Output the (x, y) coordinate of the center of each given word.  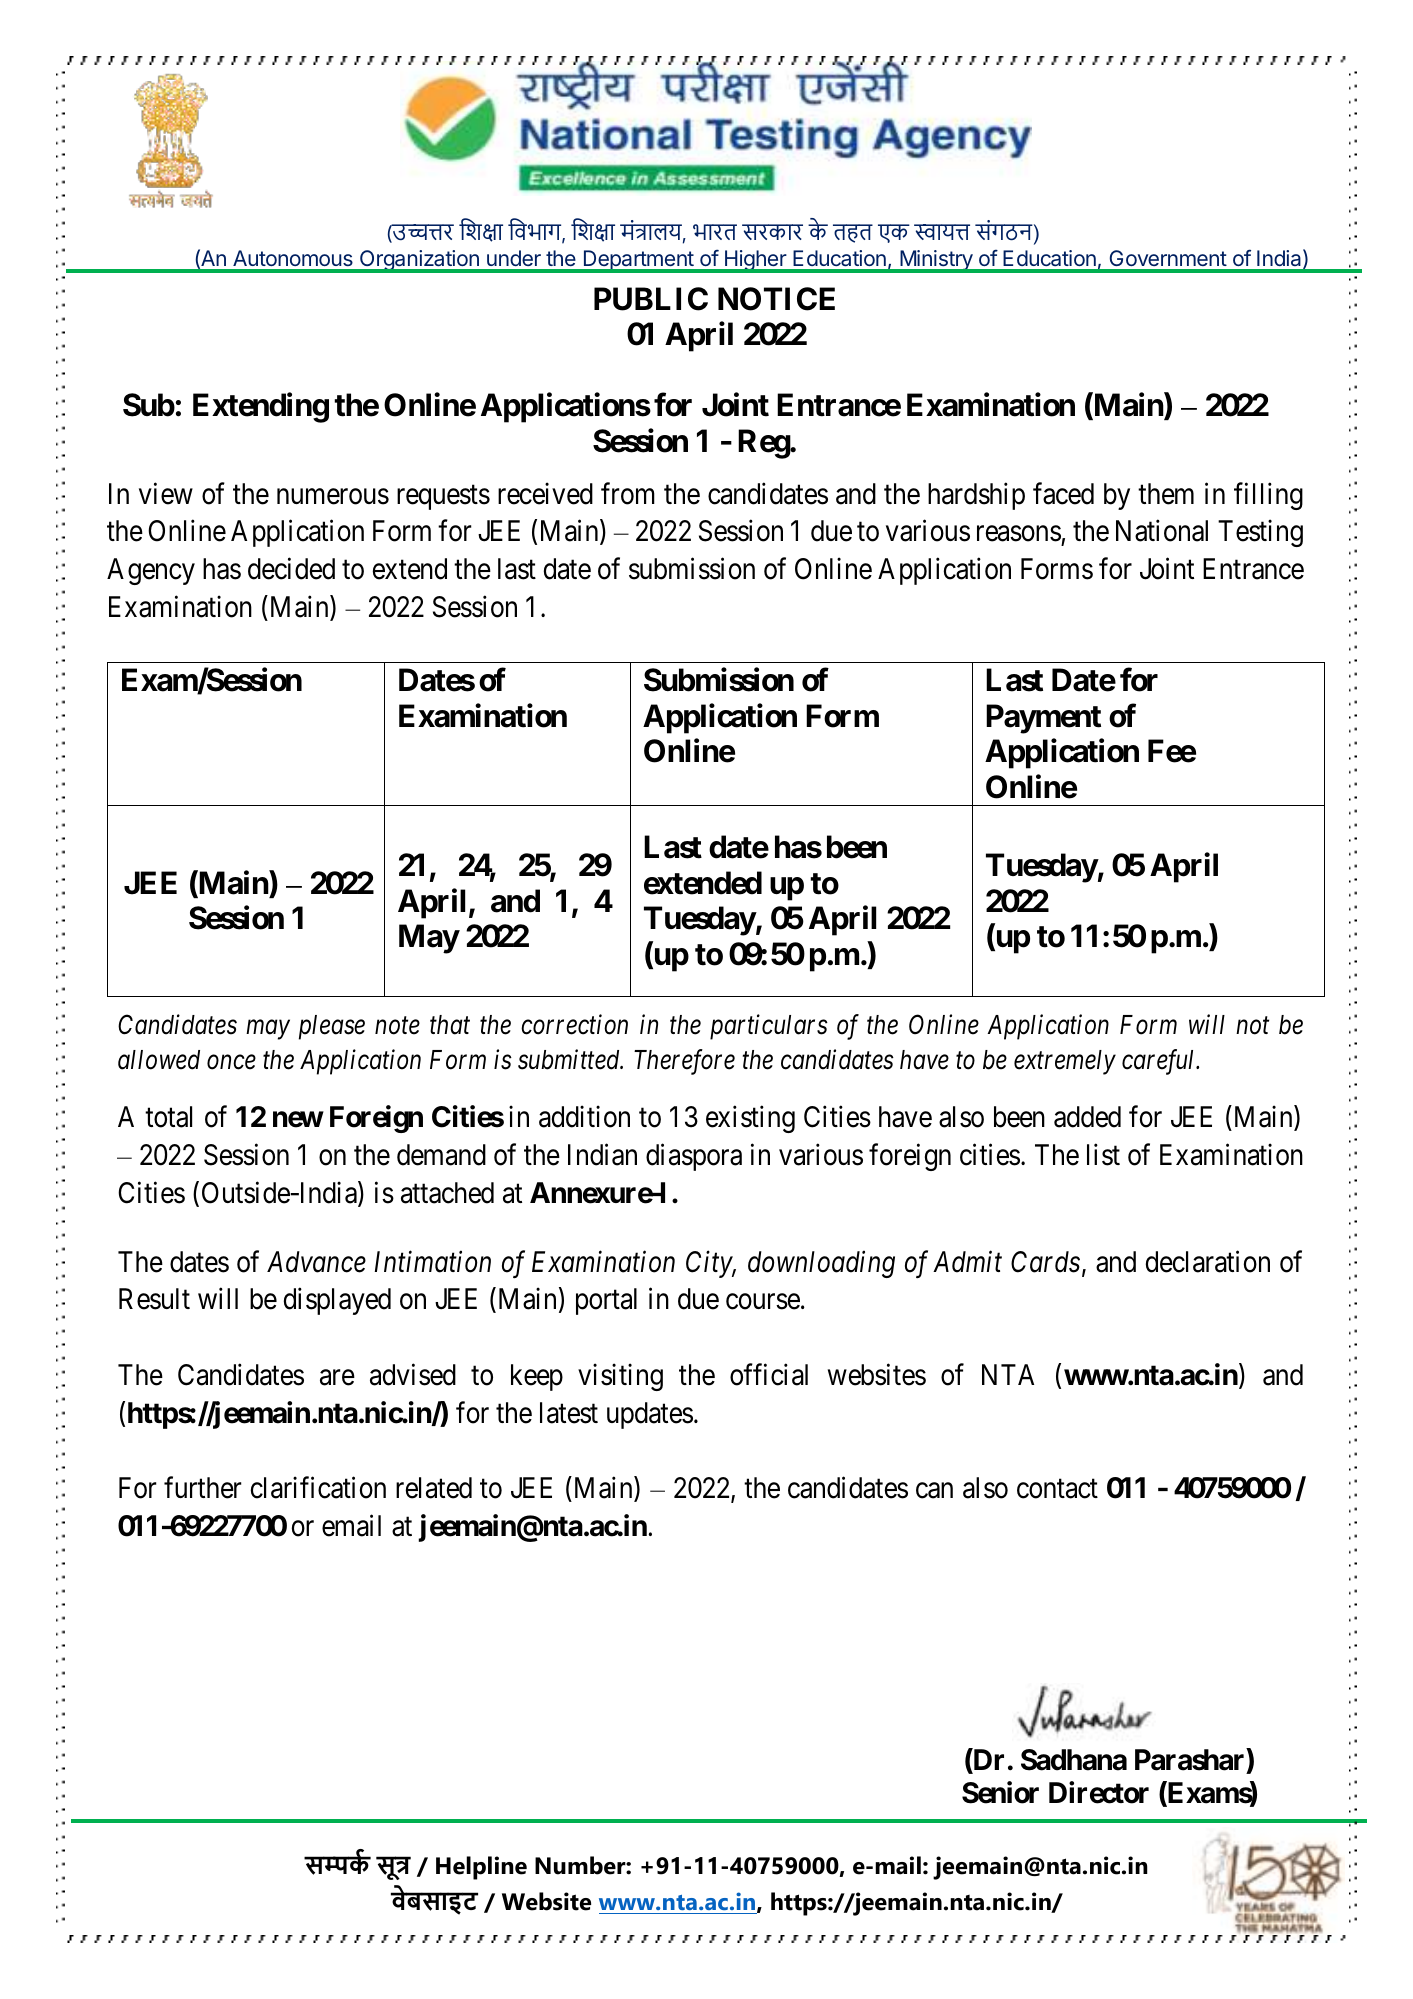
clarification (318, 1488)
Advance (316, 1262)
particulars (769, 1027)
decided (291, 568)
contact (1057, 1489)
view (166, 493)
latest (569, 1413)
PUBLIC (651, 299)
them (1166, 494)
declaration (1208, 1261)
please (332, 1027)
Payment (1043, 719)
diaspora (694, 1157)
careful (1160, 1062)
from (628, 493)
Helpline (481, 1868)
